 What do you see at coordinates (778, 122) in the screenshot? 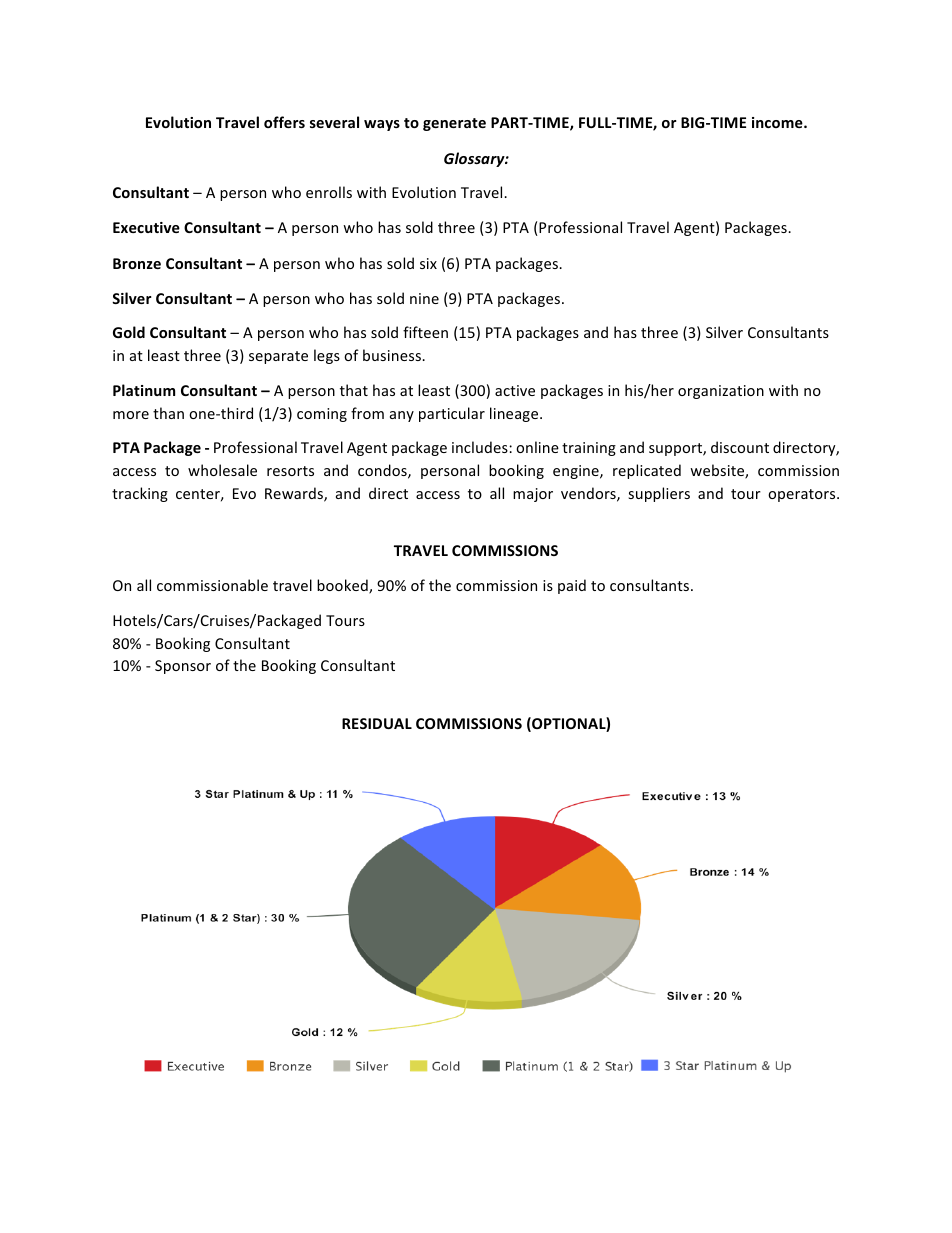
I see `income` at bounding box center [778, 122].
